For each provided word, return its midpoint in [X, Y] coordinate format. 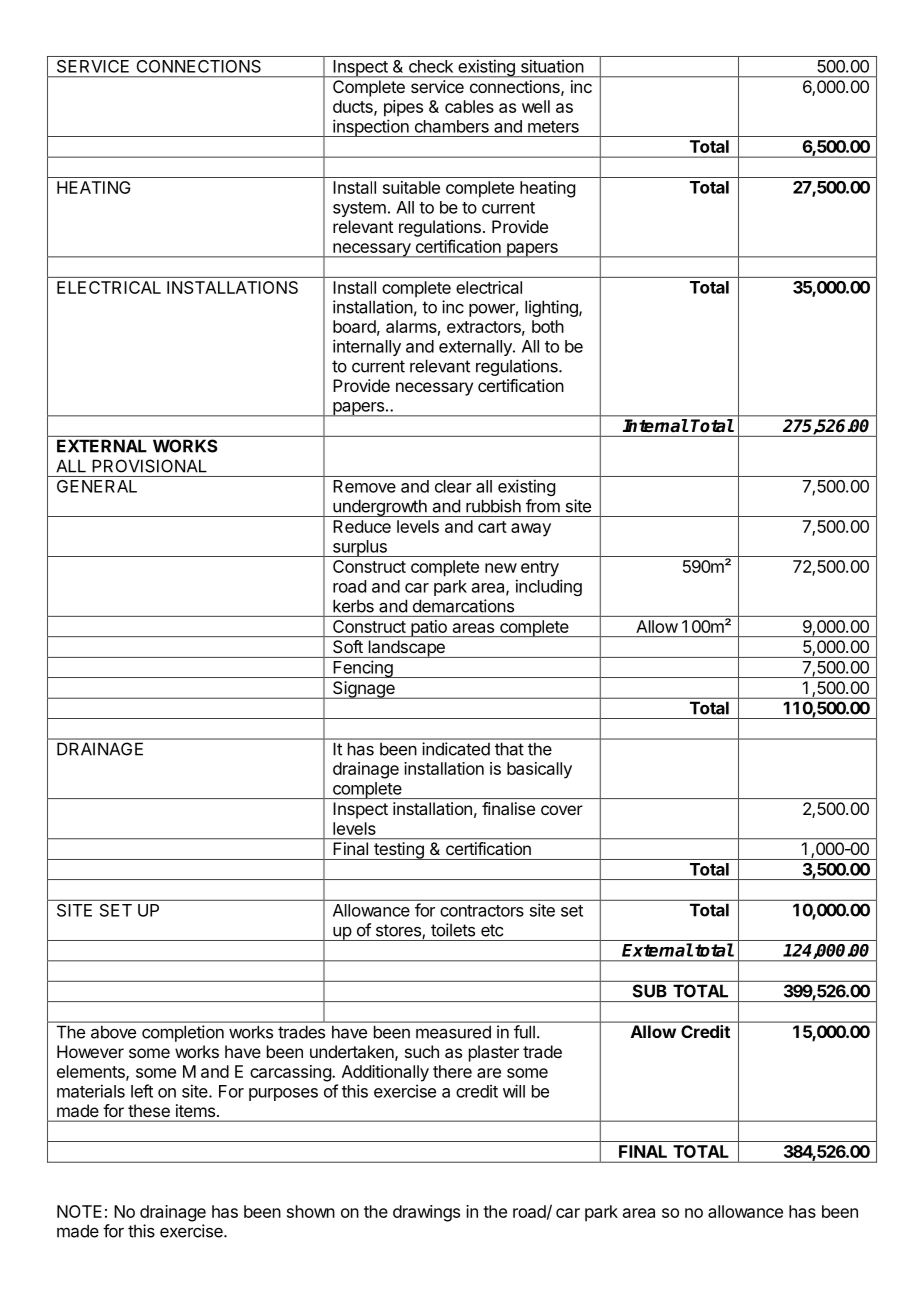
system [359, 209]
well [536, 106]
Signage [364, 690]
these [149, 1110]
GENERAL [97, 486]
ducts [354, 107]
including [549, 587]
